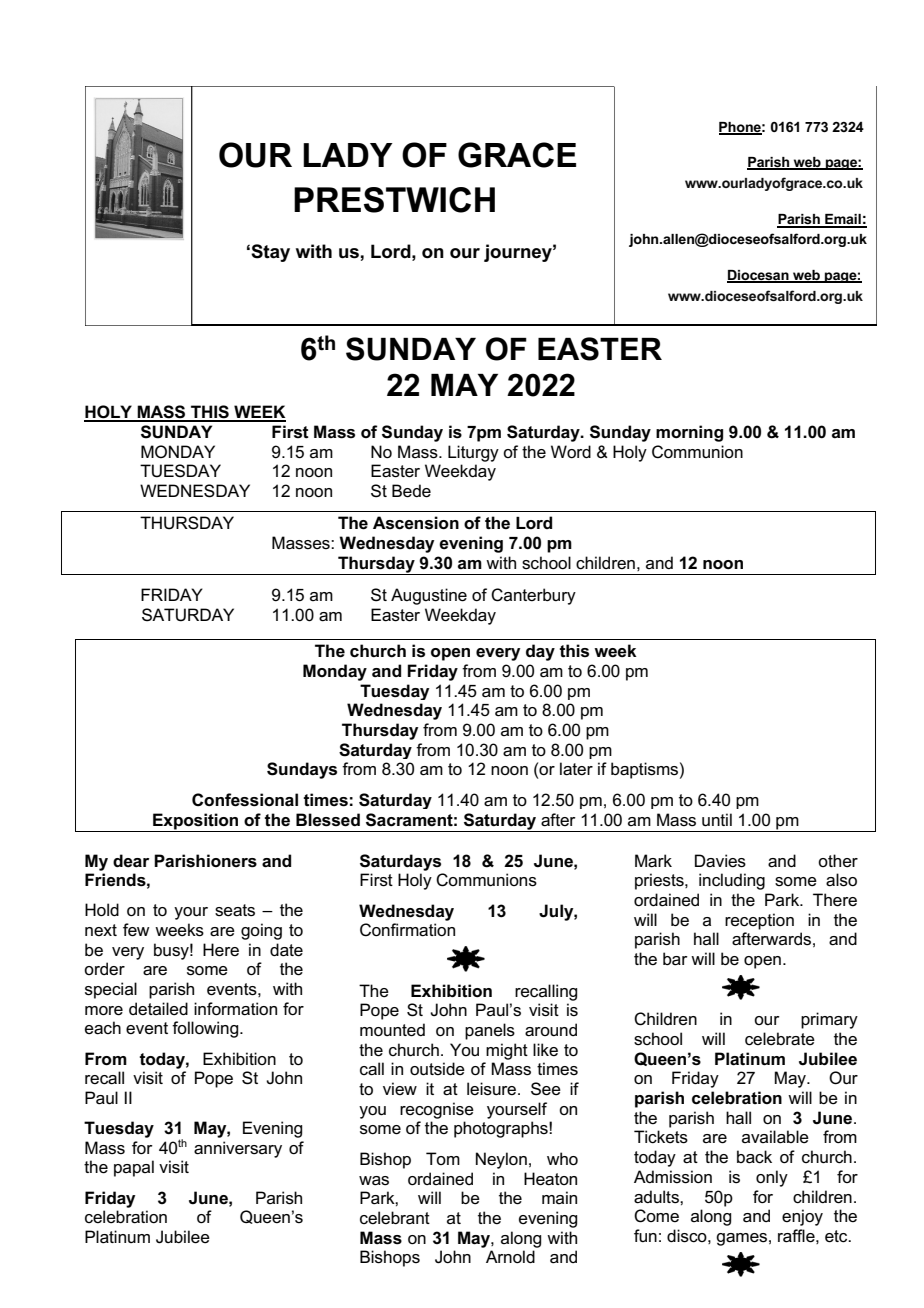 The width and height of the screenshot is (924, 1308). I want to click on Bede, so click(411, 491).
